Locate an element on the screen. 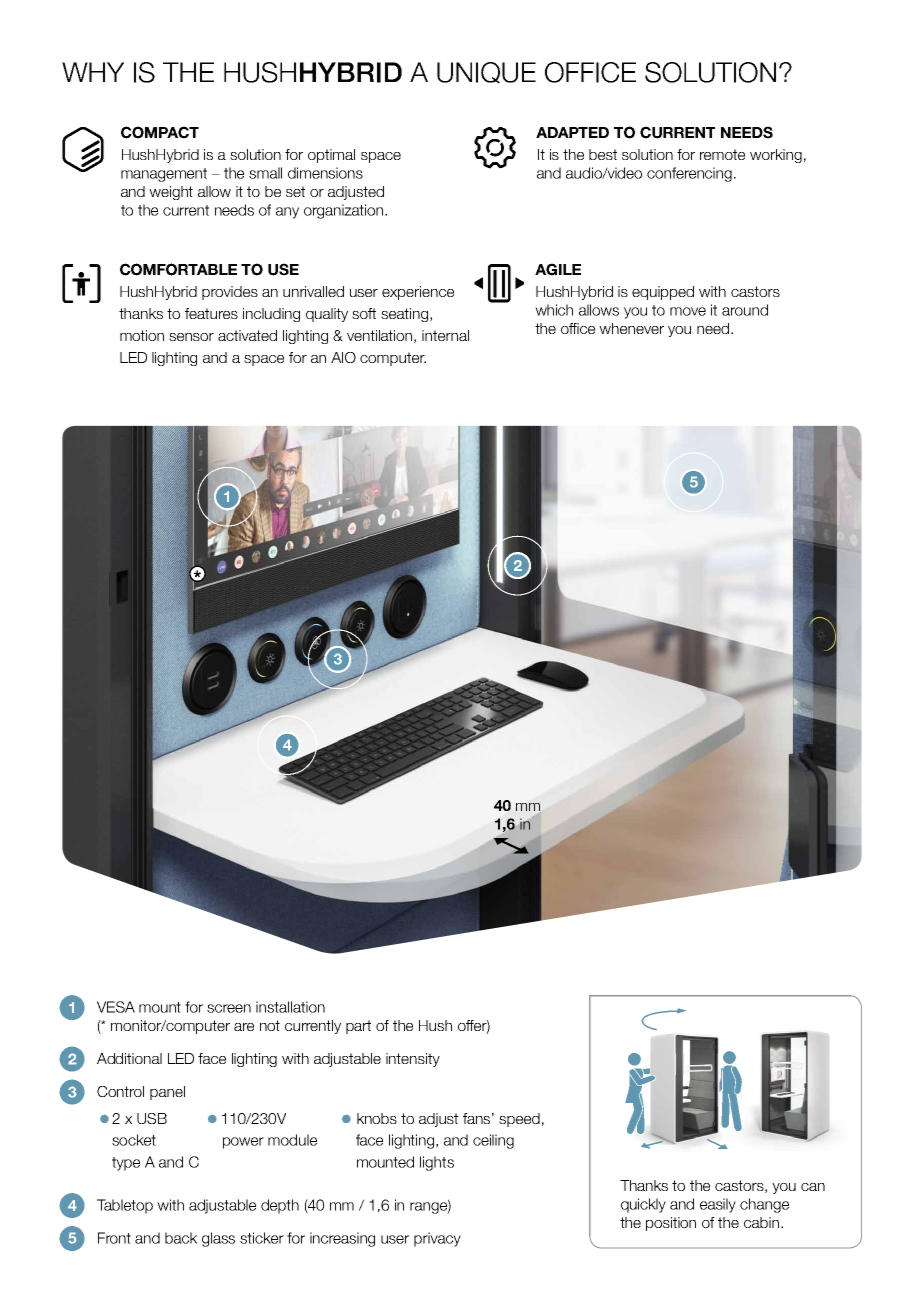 This screenshot has height=1311, width=924. back is located at coordinates (181, 1238).
